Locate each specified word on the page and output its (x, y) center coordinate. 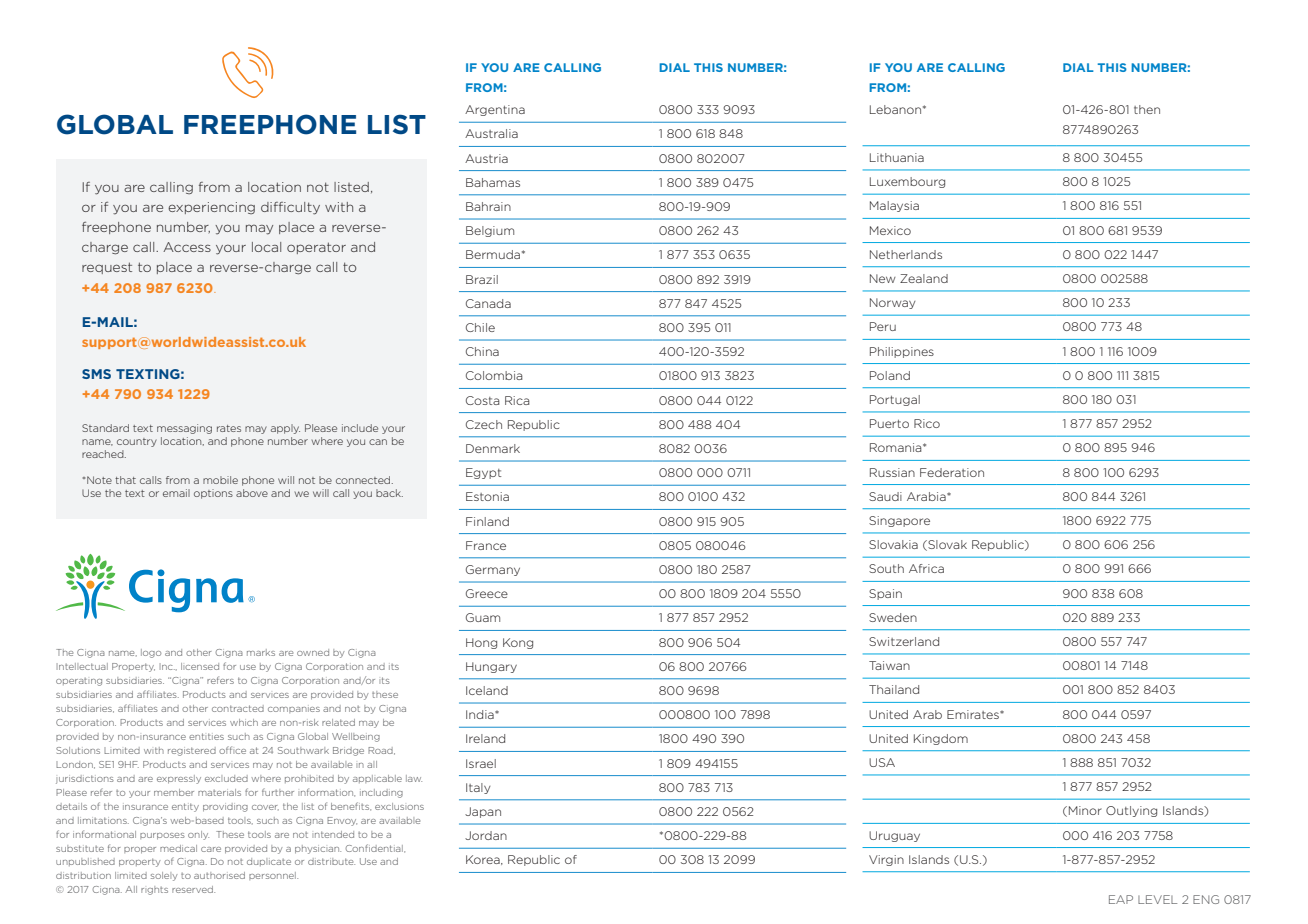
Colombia (494, 375)
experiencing (211, 208)
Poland (890, 375)
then (1147, 109)
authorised (219, 875)
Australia (491, 133)
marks (261, 652)
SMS (96, 374)
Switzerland (904, 641)
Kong (518, 643)
